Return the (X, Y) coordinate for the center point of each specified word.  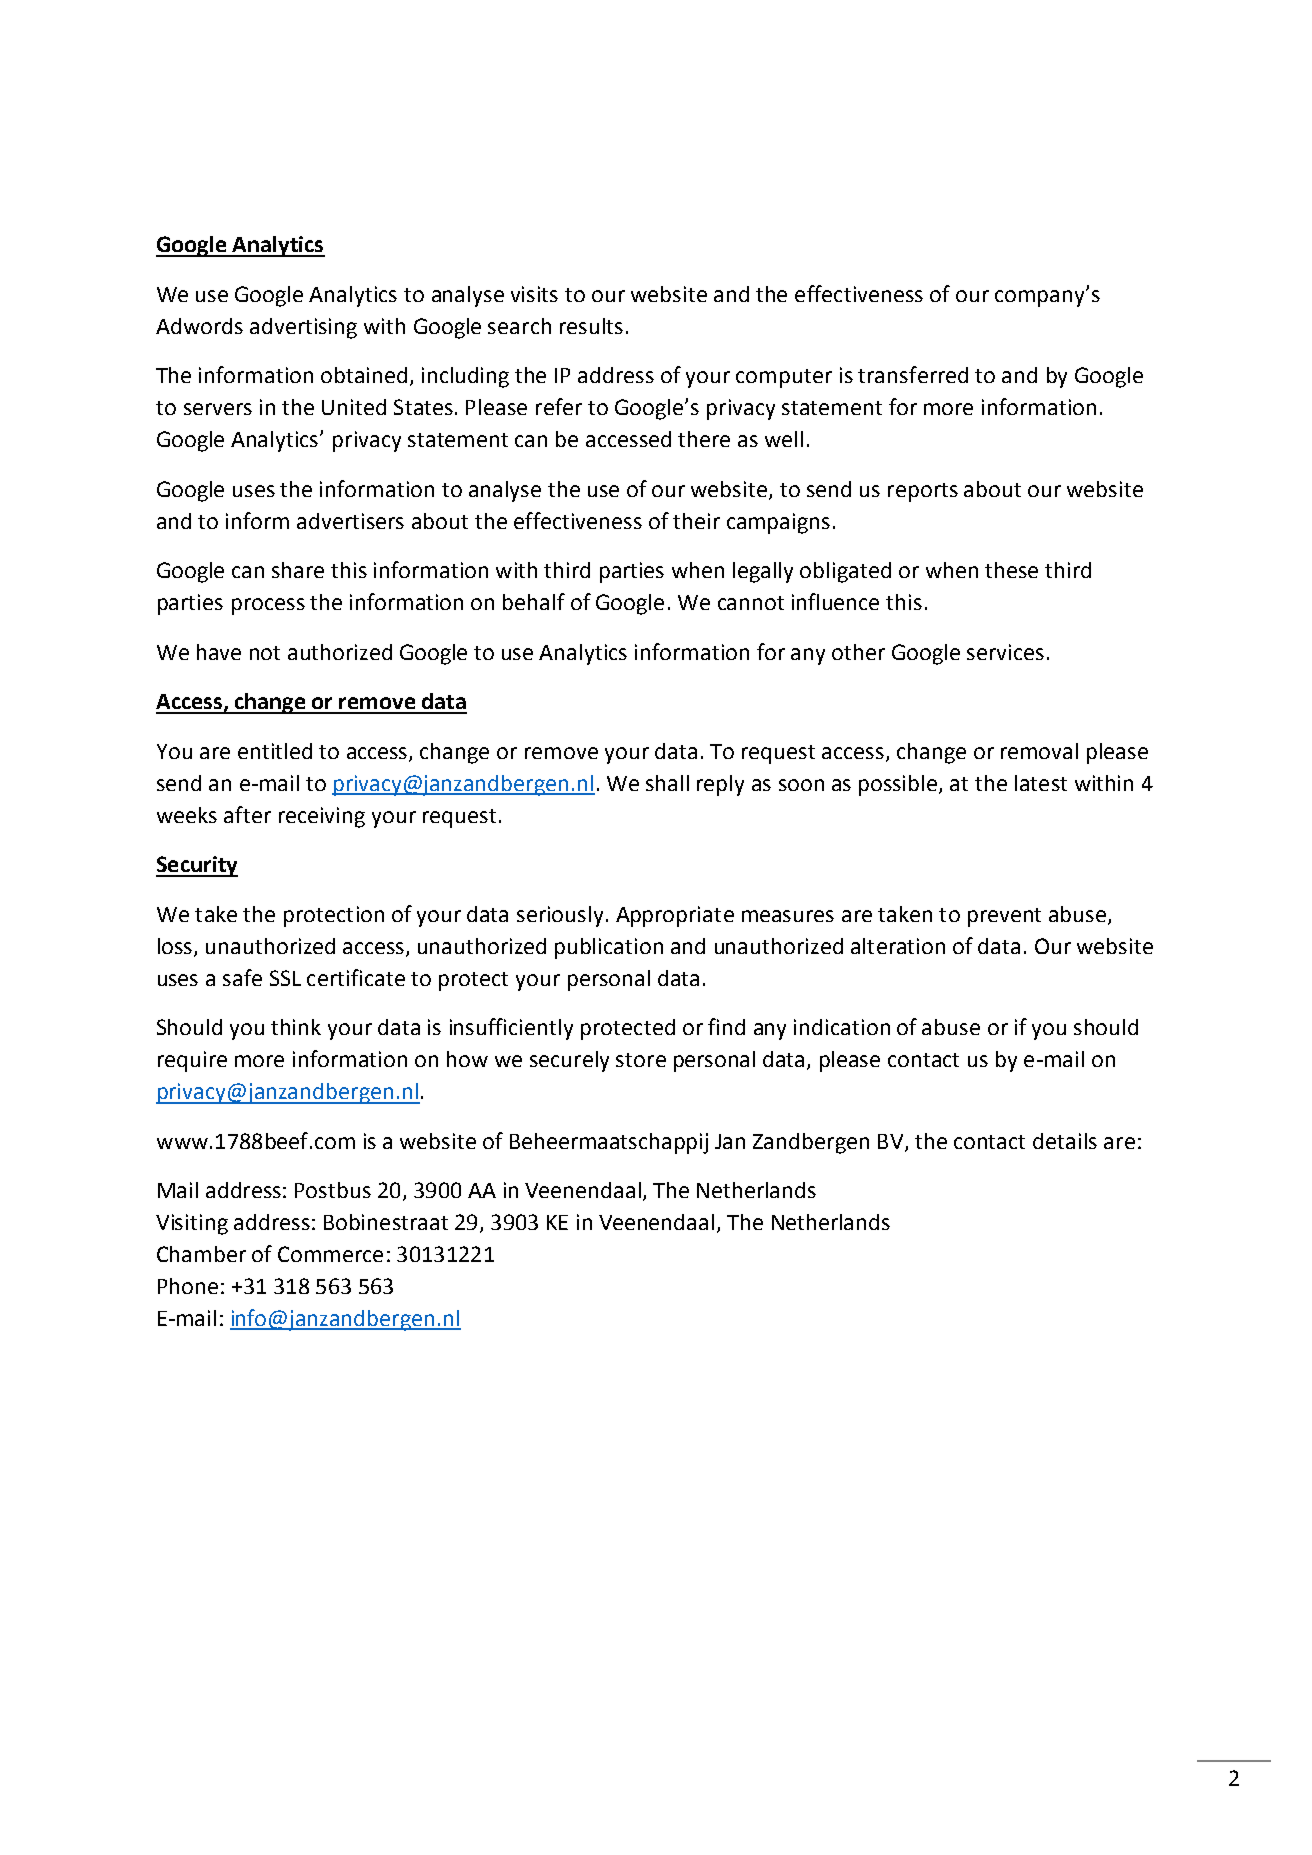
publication (609, 948)
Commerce (330, 1254)
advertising (303, 328)
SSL (285, 978)
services (1005, 652)
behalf (534, 601)
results (591, 326)
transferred (913, 374)
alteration (898, 946)
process (268, 606)
